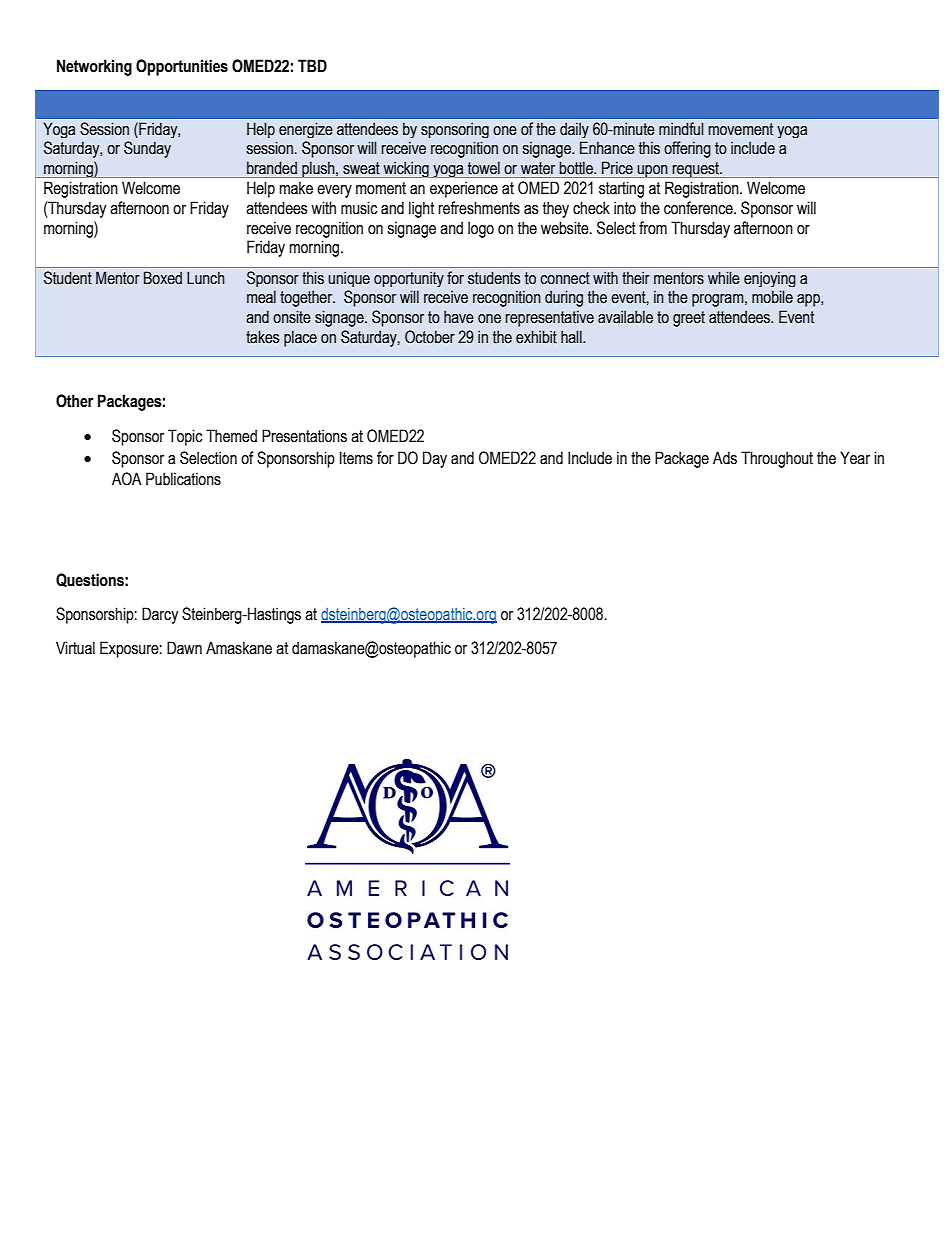  What do you see at coordinates (163, 278) in the document?
I see `Boxed` at bounding box center [163, 278].
